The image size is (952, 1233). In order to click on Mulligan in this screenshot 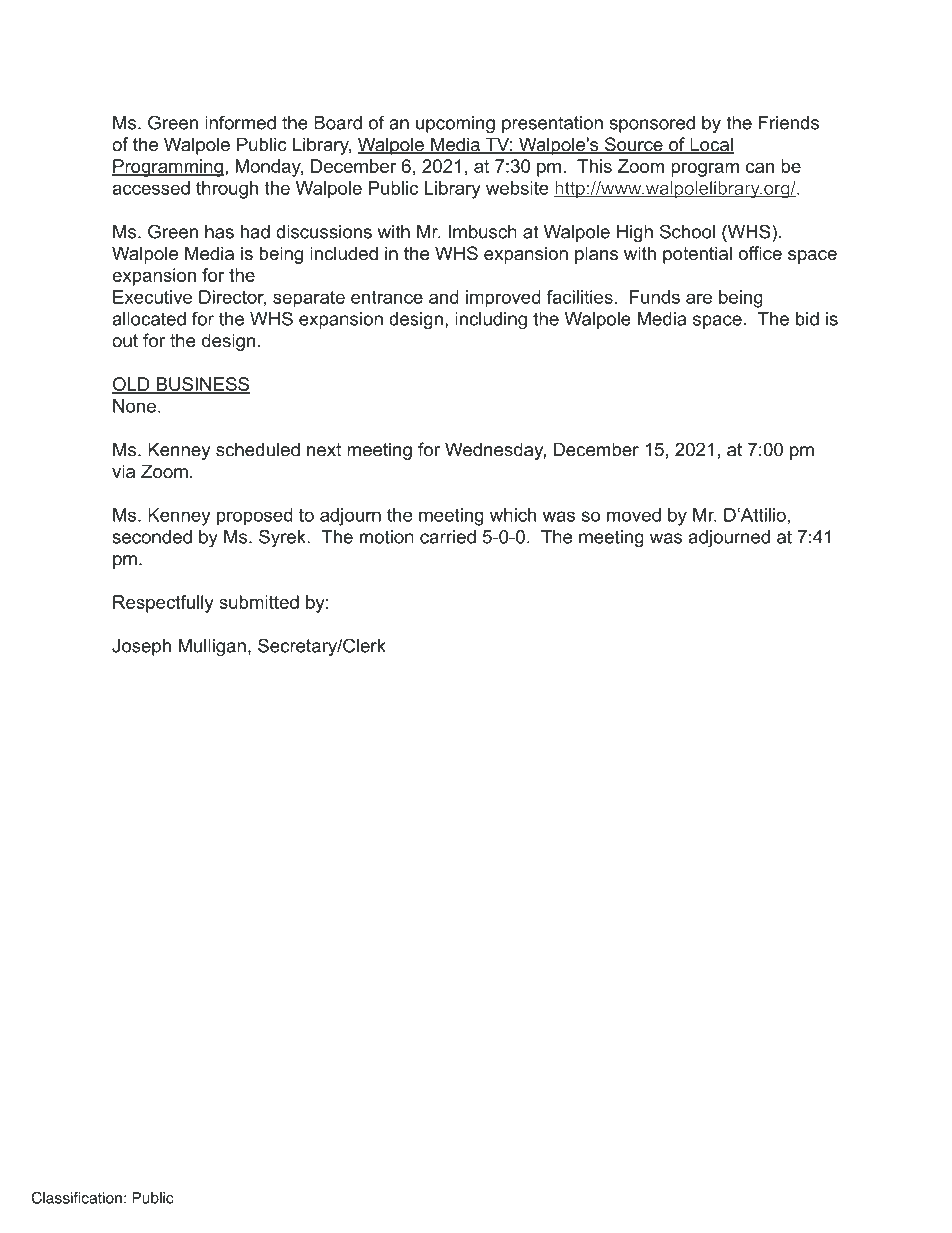, I will do `click(212, 647)`.
